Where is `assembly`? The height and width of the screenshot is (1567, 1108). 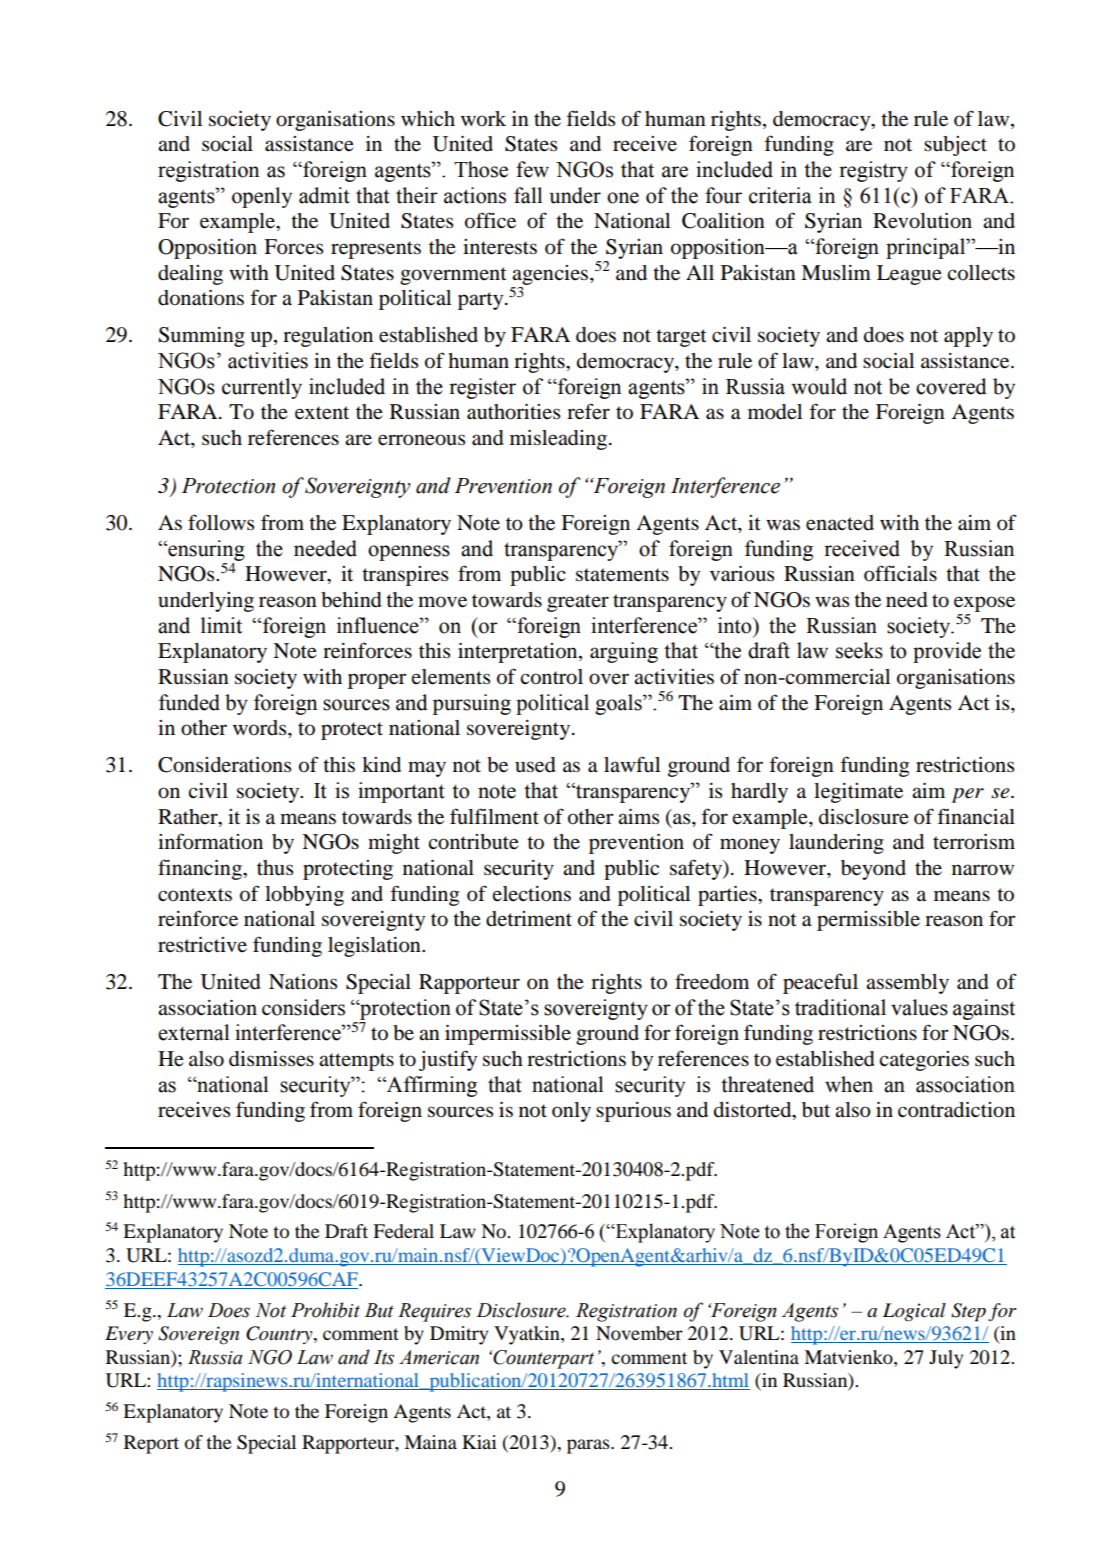 assembly is located at coordinates (907, 984).
